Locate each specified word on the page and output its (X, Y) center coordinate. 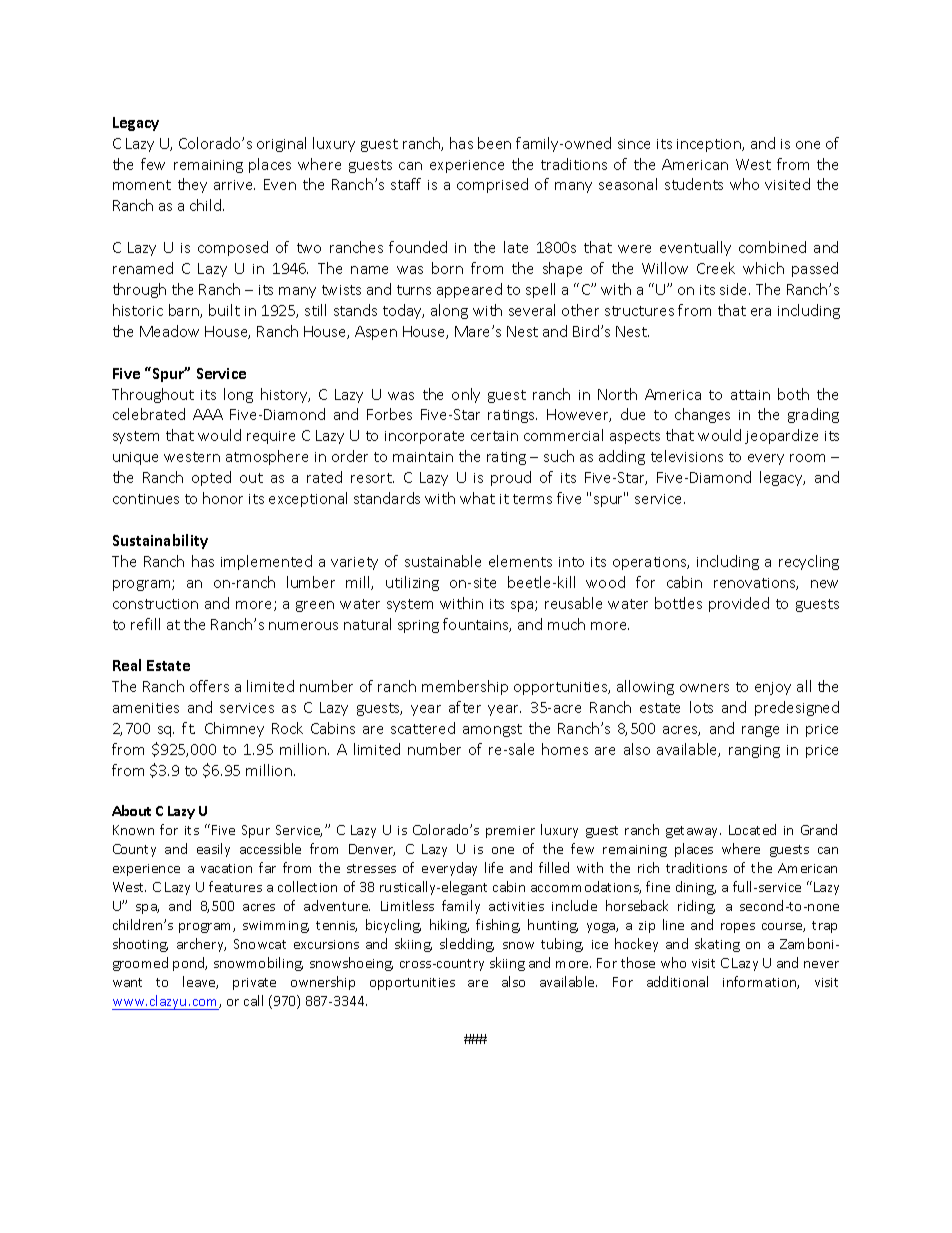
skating (717, 945)
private (254, 984)
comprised (492, 185)
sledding (467, 945)
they (192, 185)
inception (710, 145)
